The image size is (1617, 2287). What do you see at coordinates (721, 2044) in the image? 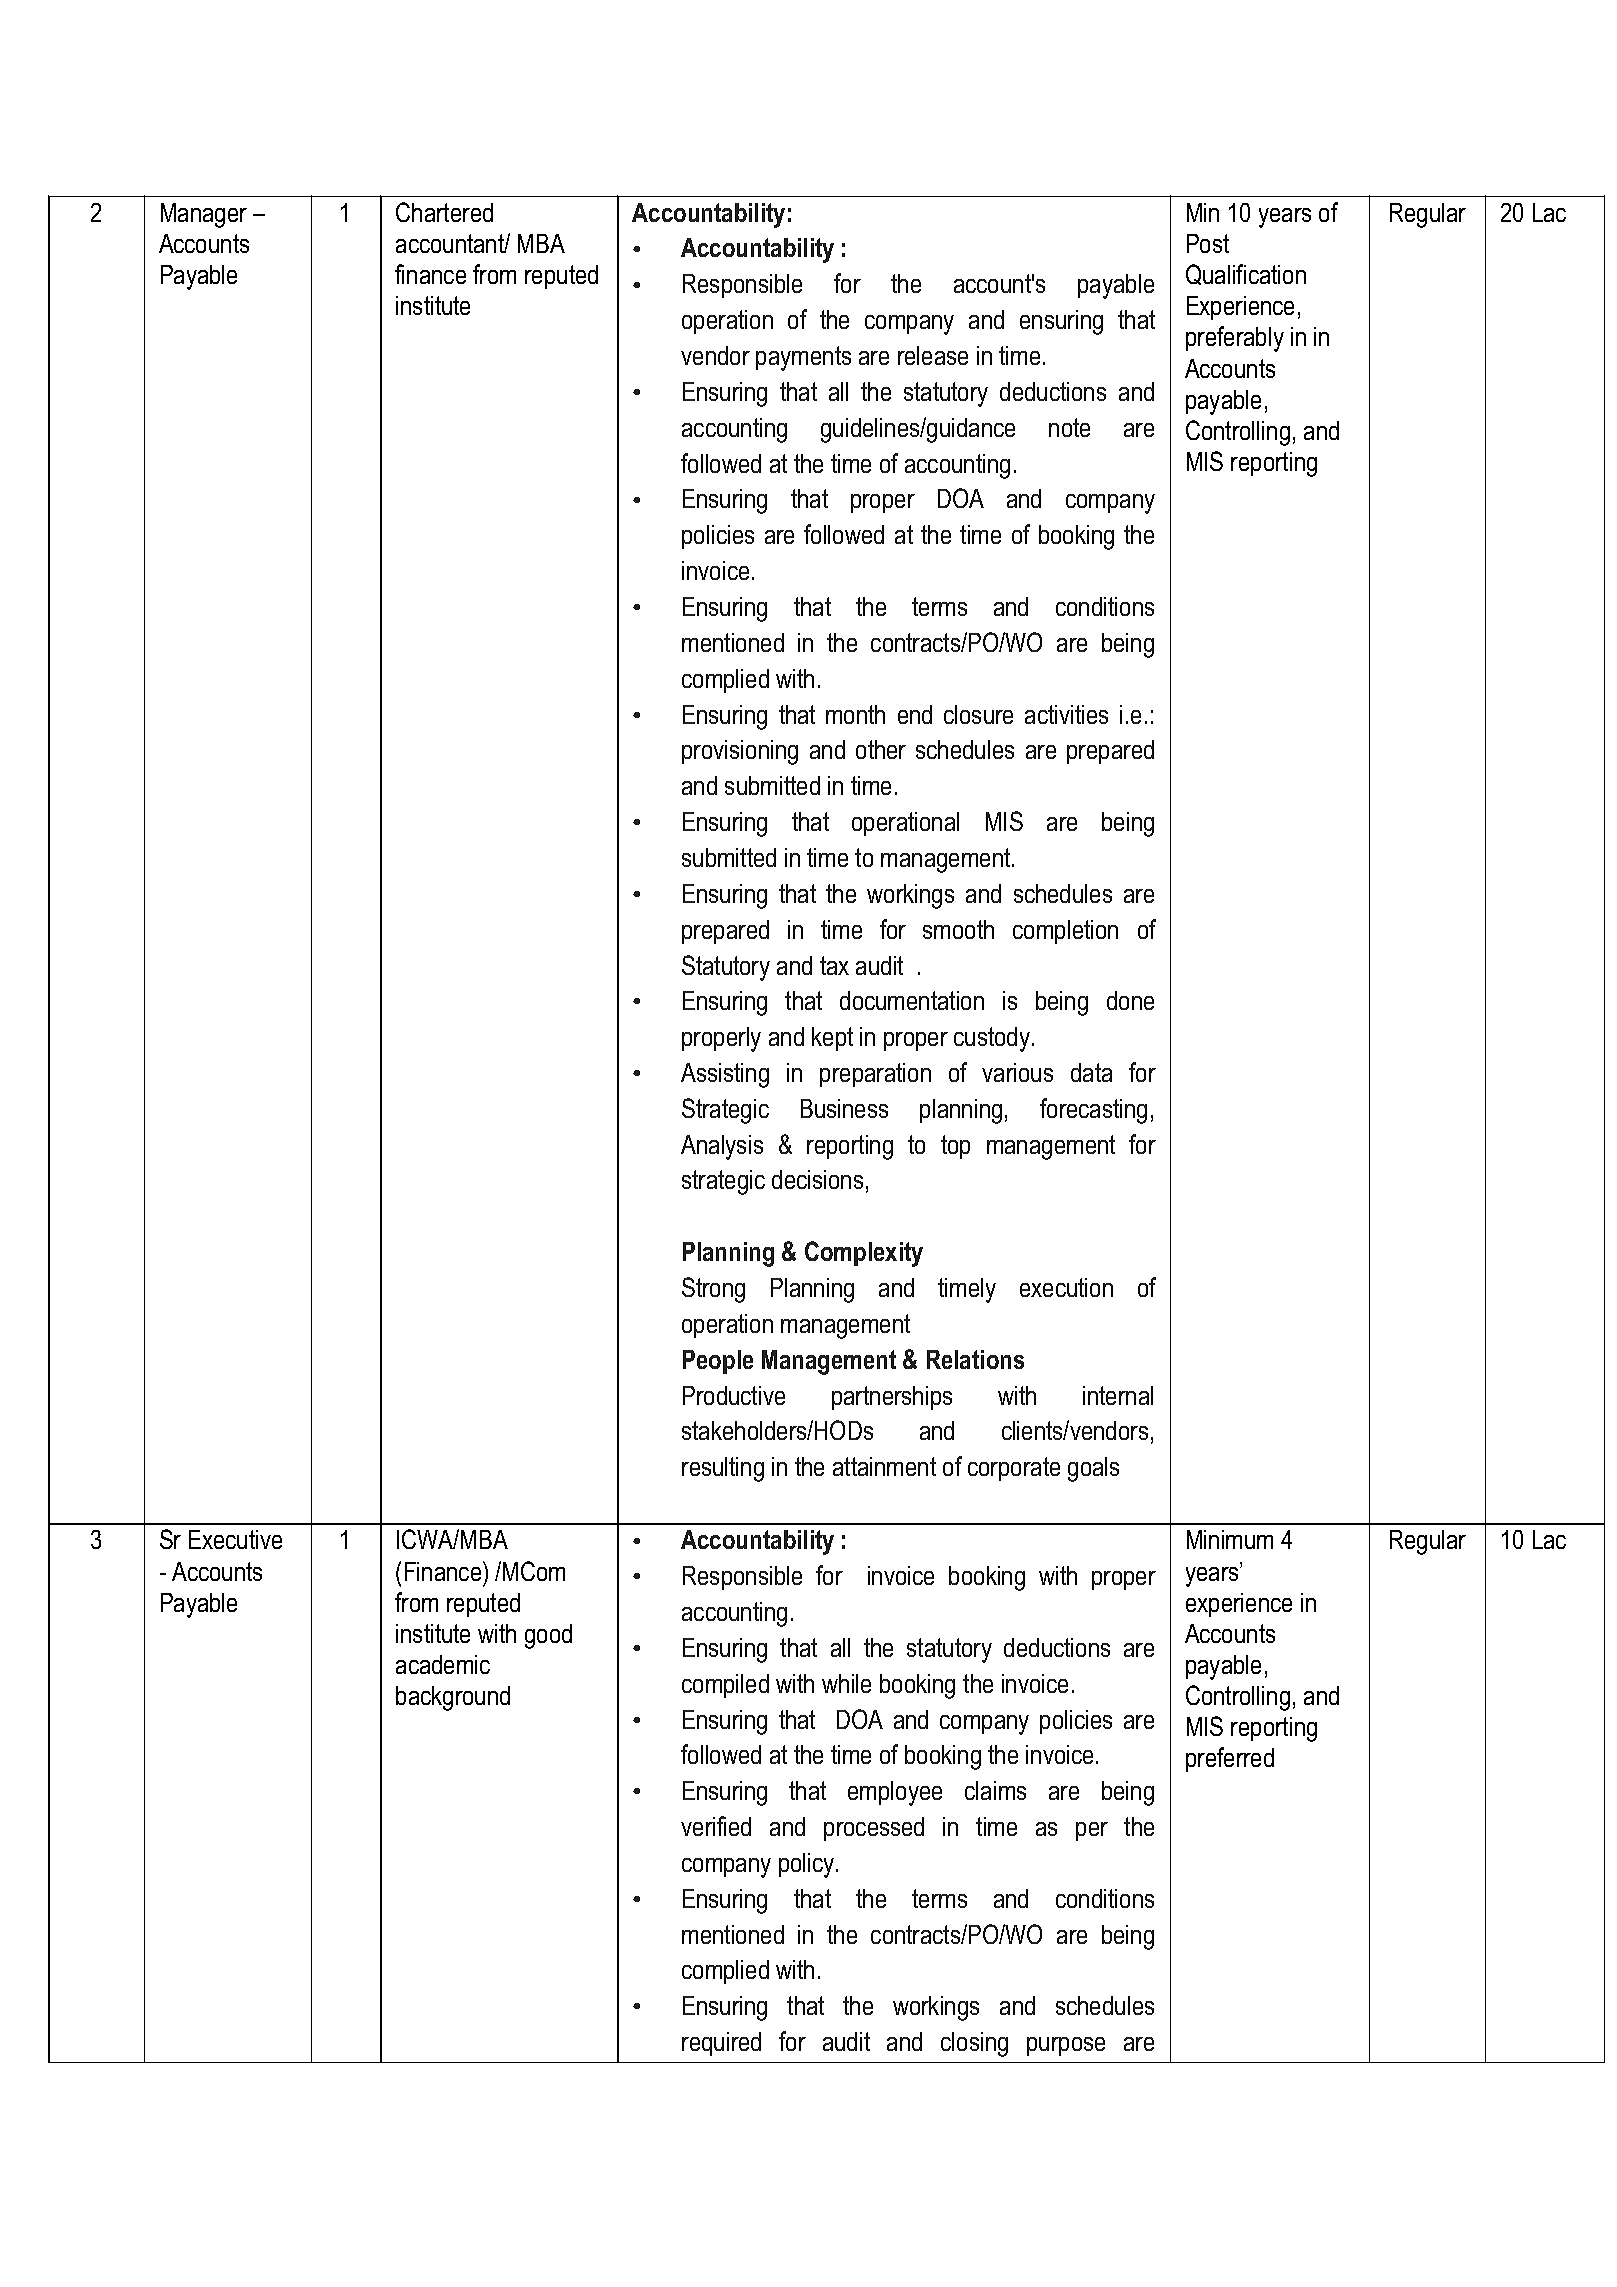
I see `required` at bounding box center [721, 2044].
